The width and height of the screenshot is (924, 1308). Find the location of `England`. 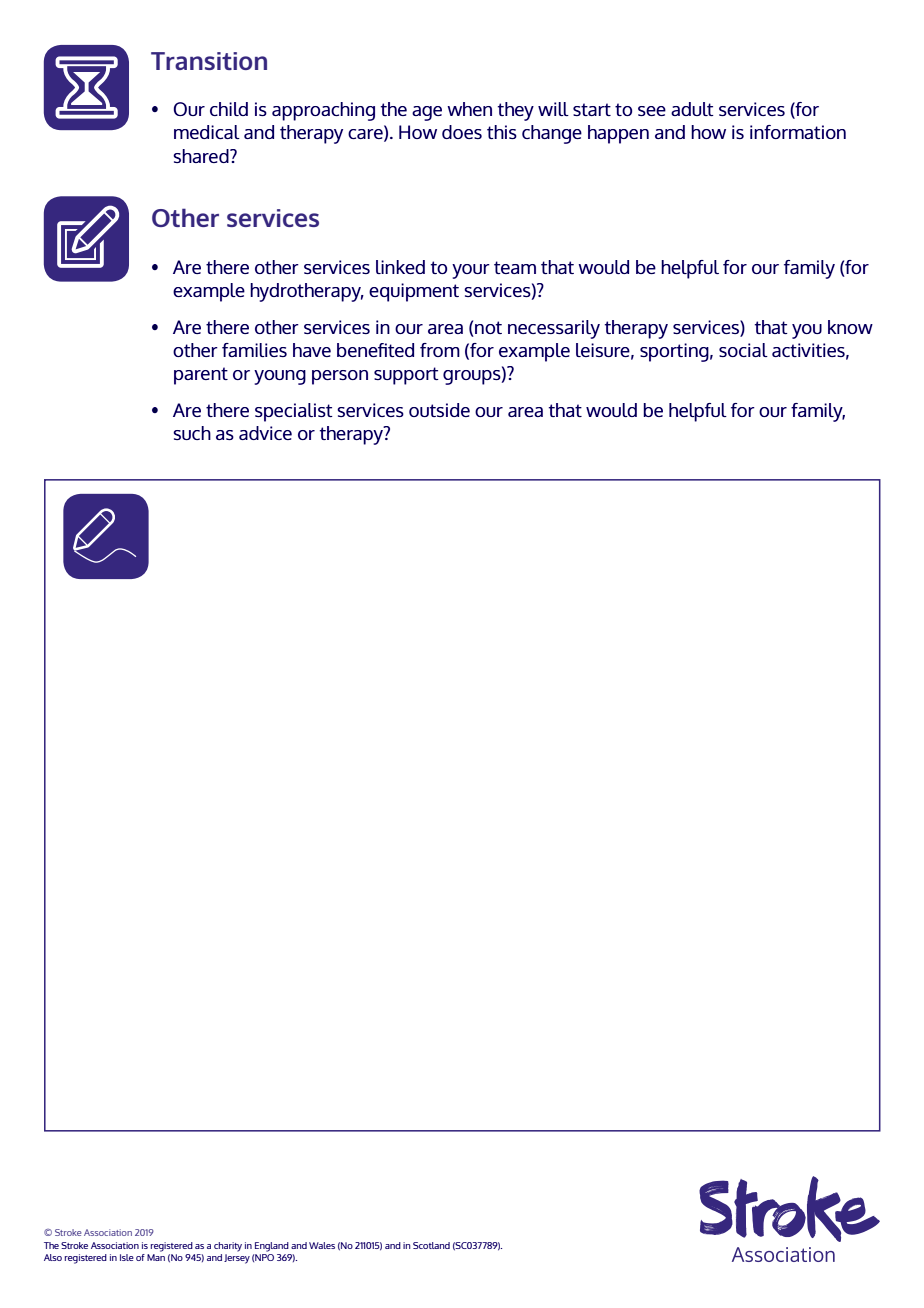

England is located at coordinates (272, 1247).
